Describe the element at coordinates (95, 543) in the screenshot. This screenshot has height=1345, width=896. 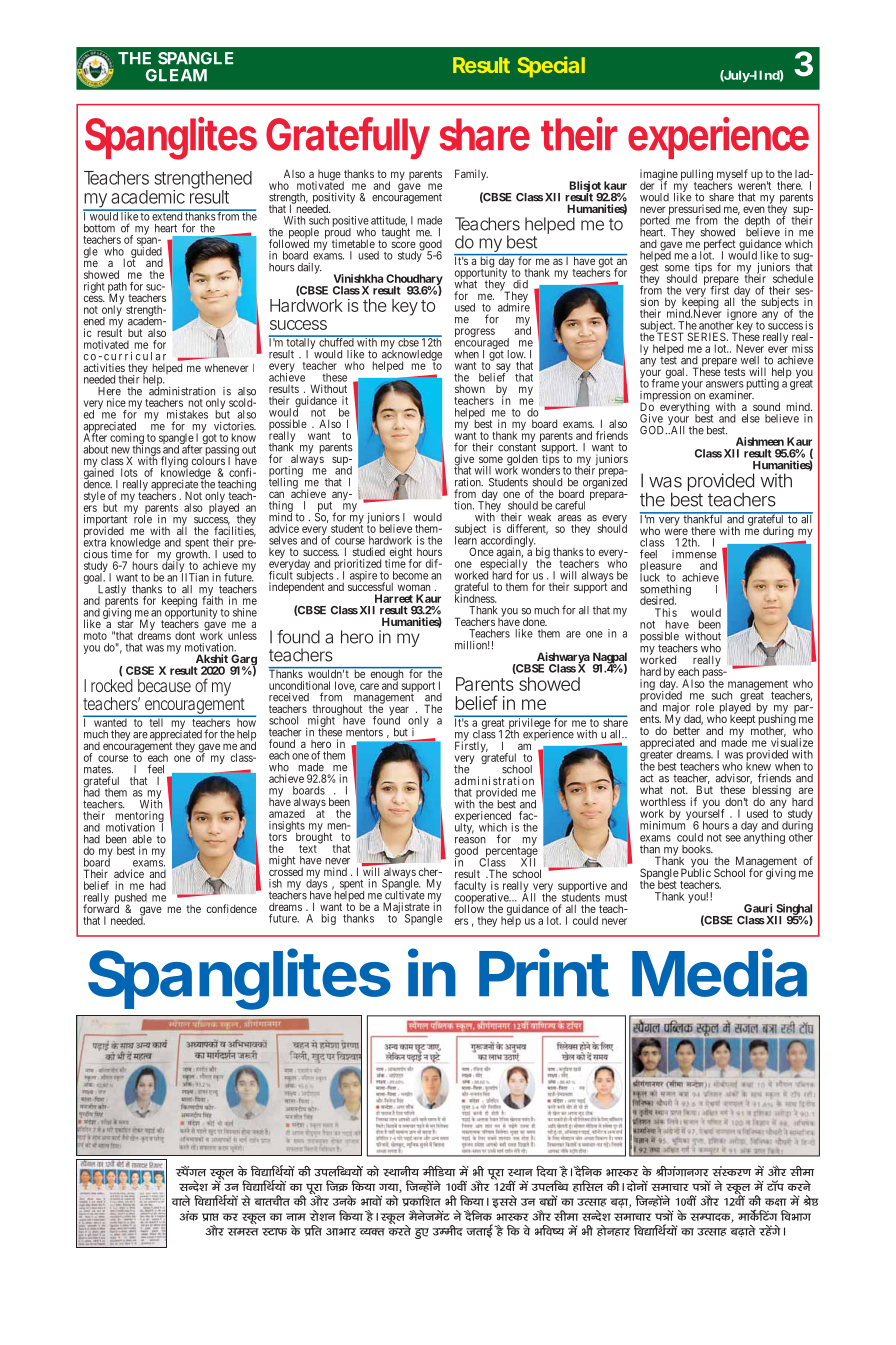
I see `extra` at that location.
